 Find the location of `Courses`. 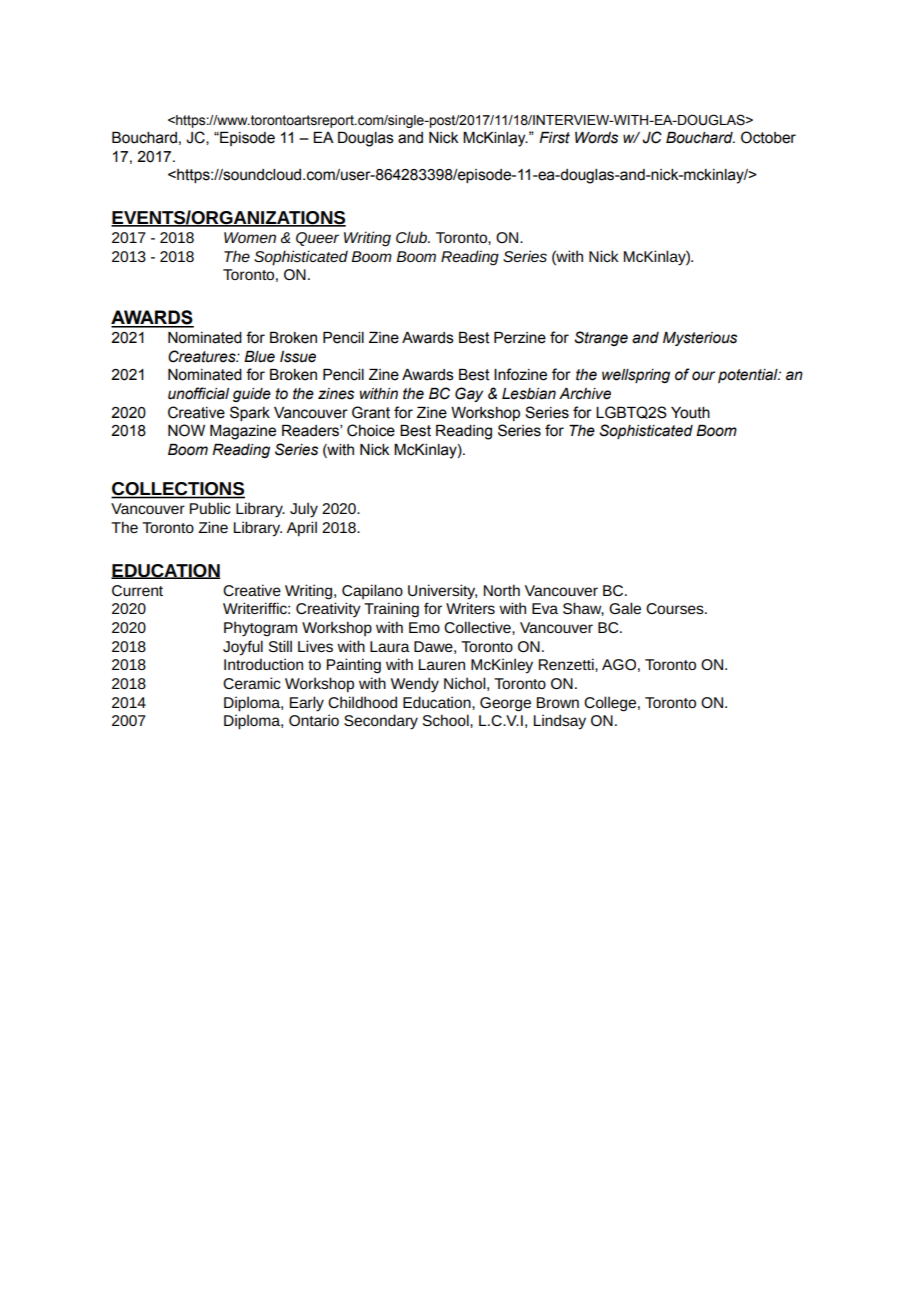

Courses is located at coordinates (676, 608).
